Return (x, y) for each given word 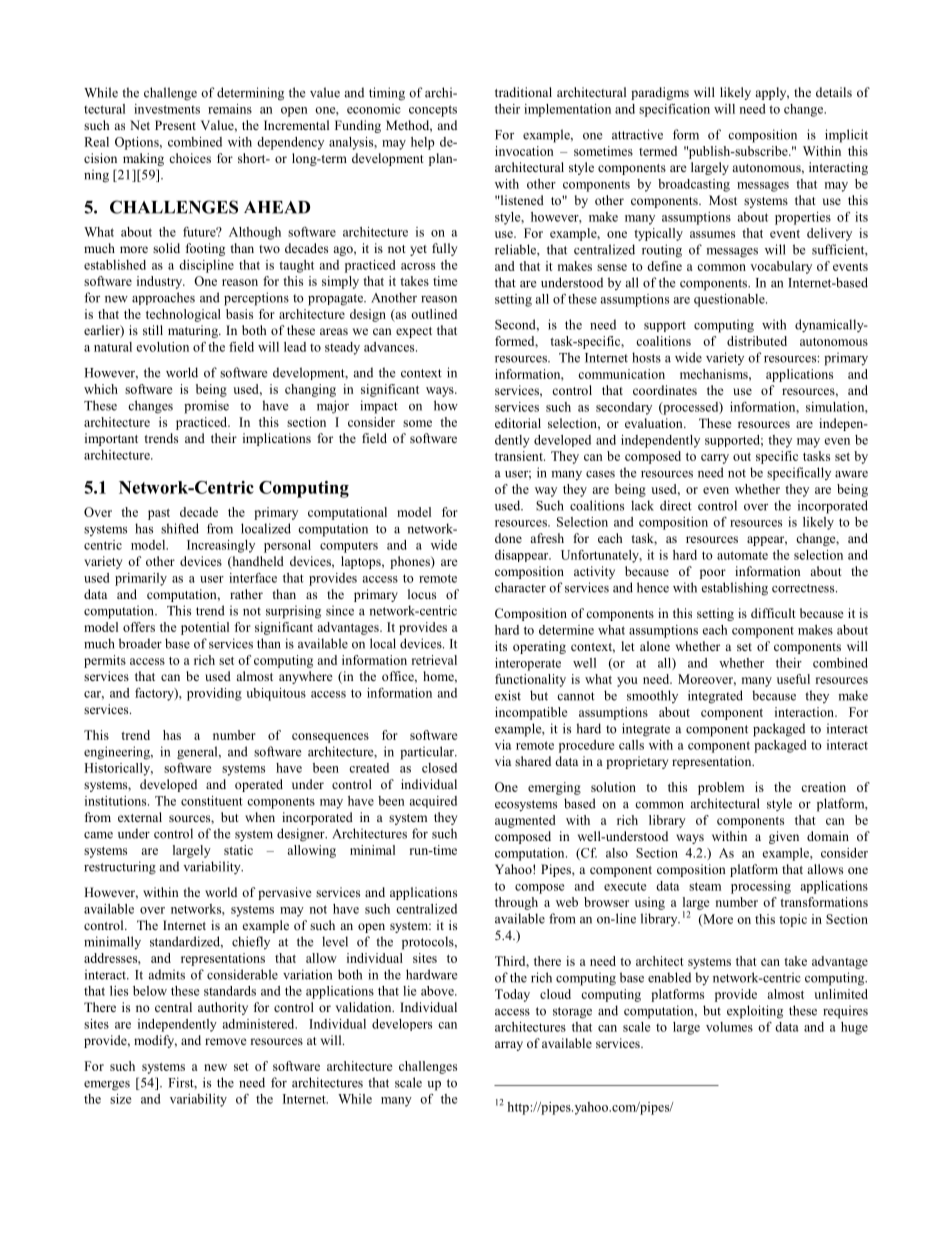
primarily (141, 579)
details (834, 92)
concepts (433, 111)
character (520, 587)
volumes (729, 1027)
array (509, 1046)
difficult (773, 613)
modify (155, 1041)
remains (230, 109)
